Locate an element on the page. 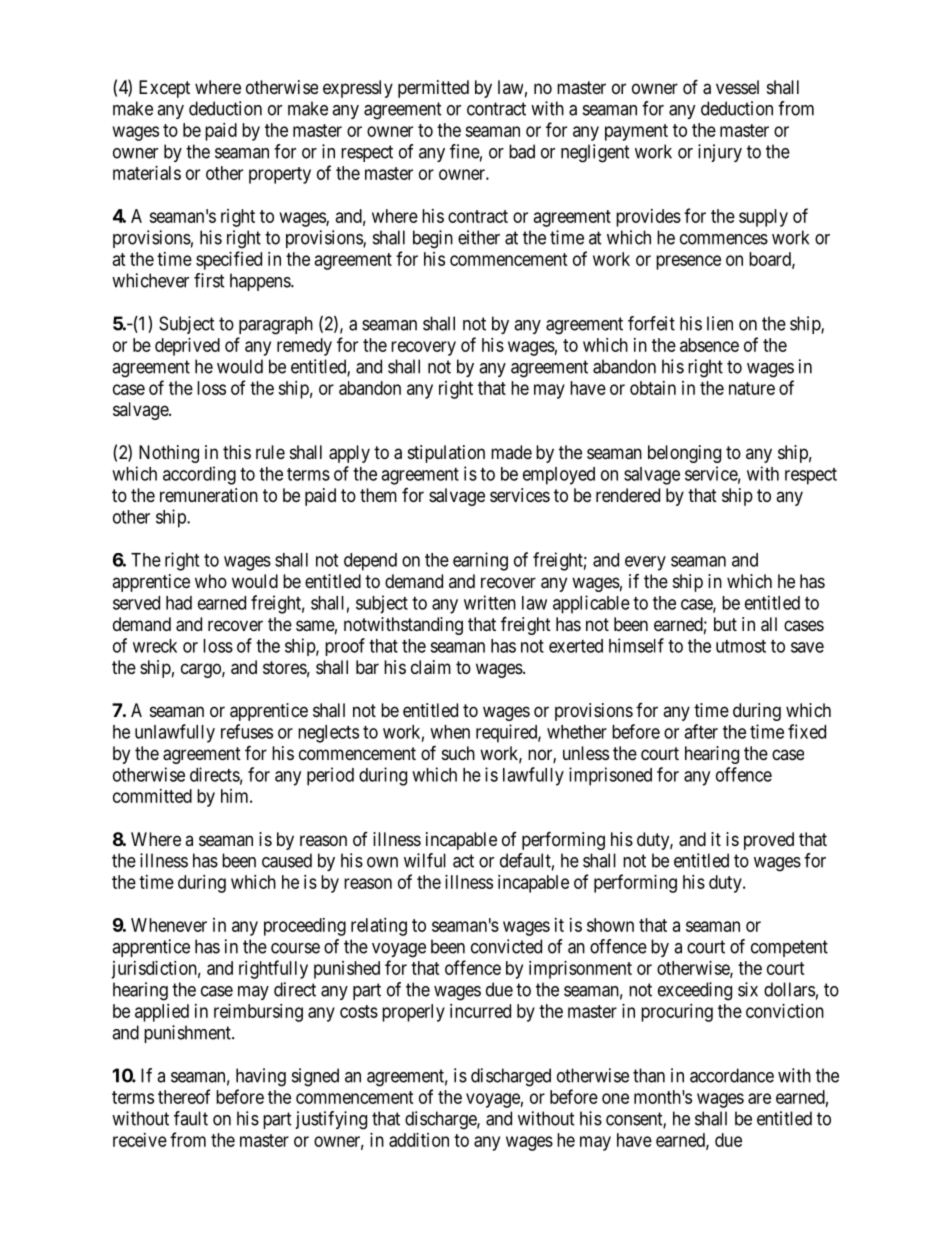  refuses is located at coordinates (247, 731).
